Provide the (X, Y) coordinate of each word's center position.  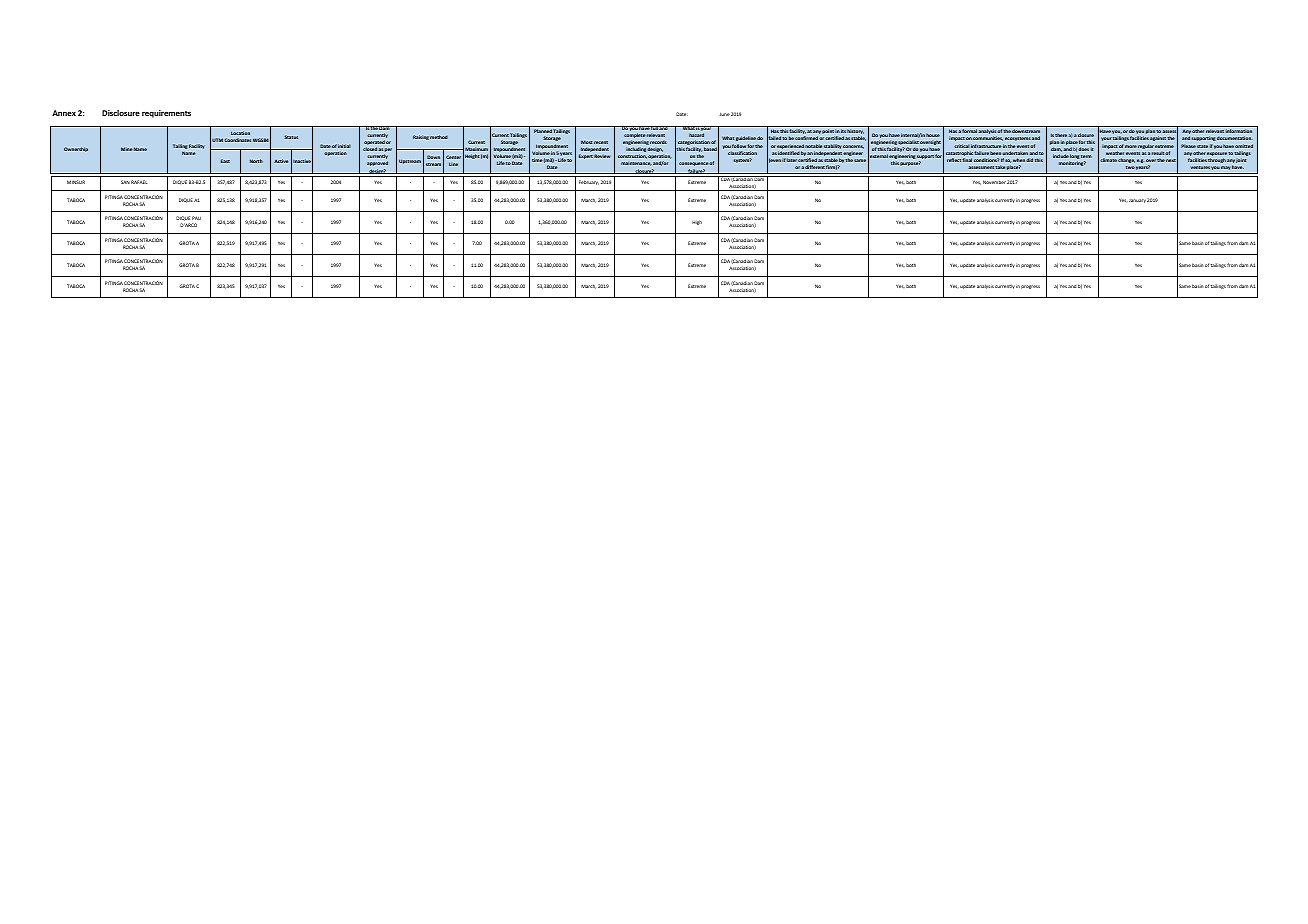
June (725, 114)
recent (601, 142)
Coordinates (237, 140)
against (1158, 138)
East (225, 161)
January (1137, 201)
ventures (1200, 167)
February (589, 182)
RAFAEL (139, 182)
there (1061, 135)
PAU (196, 218)
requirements (166, 114)
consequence (694, 164)
